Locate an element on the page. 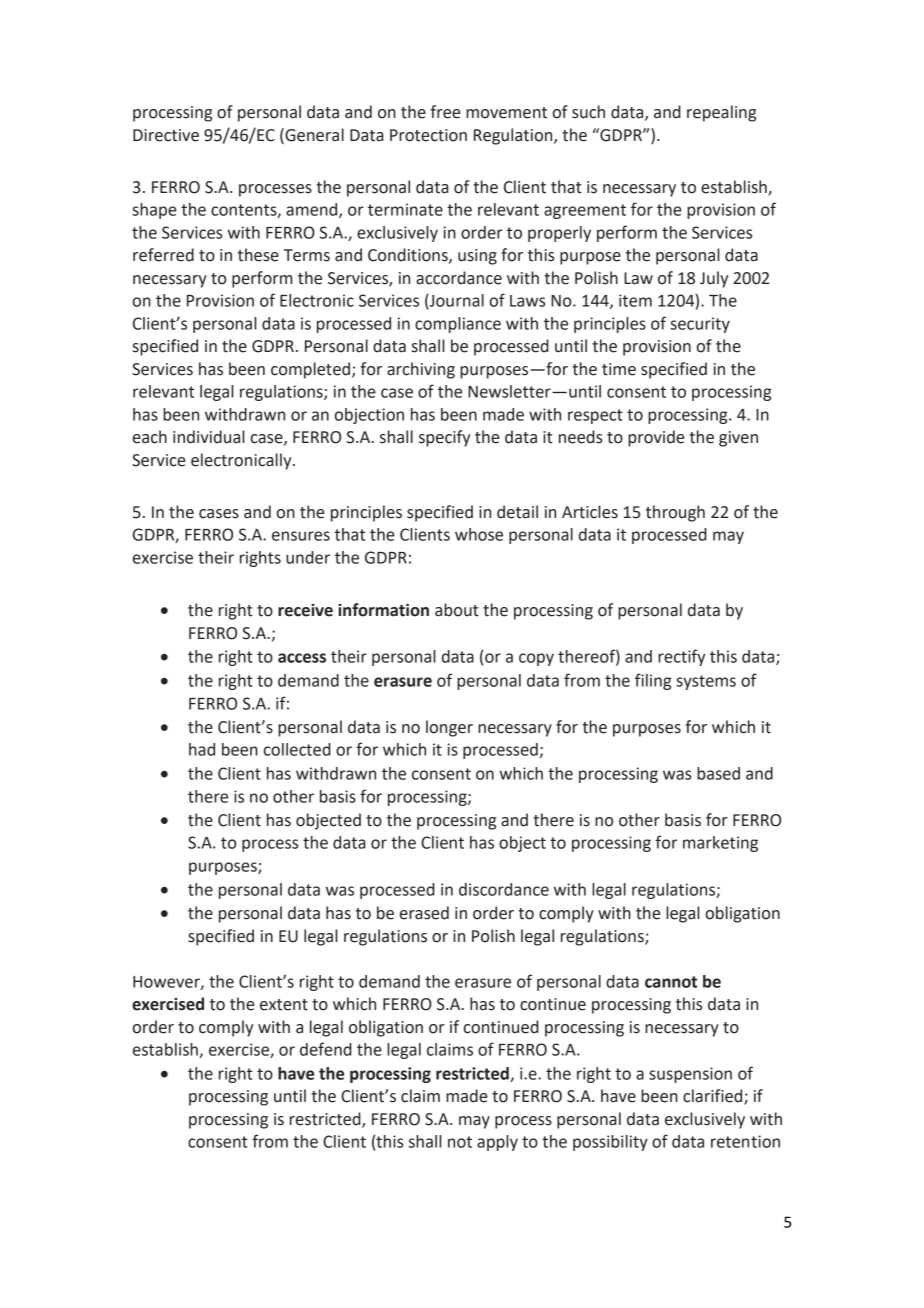  about is located at coordinates (457, 610).
